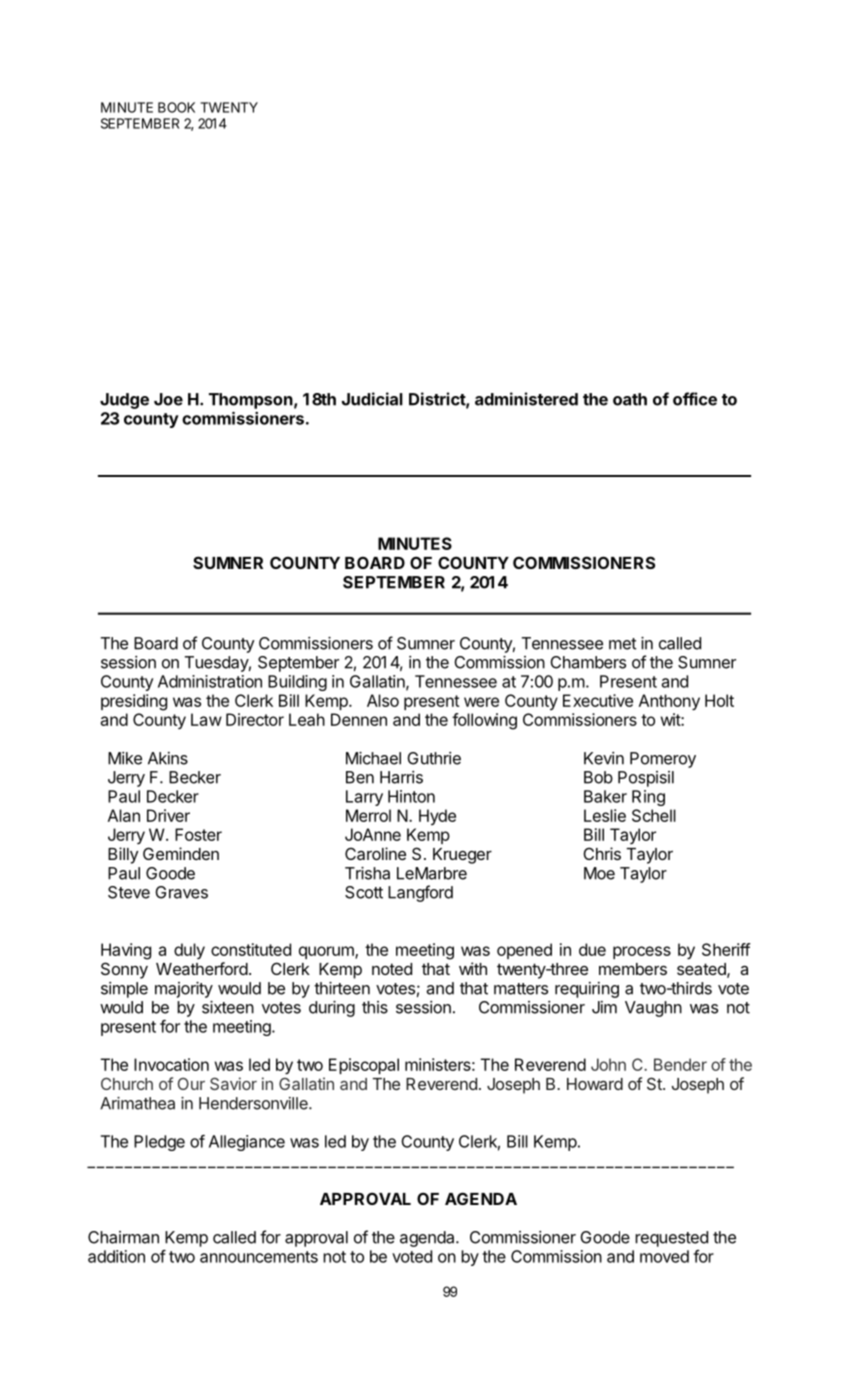 The height and width of the document is (1400, 849). I want to click on Judicial, so click(372, 399).
